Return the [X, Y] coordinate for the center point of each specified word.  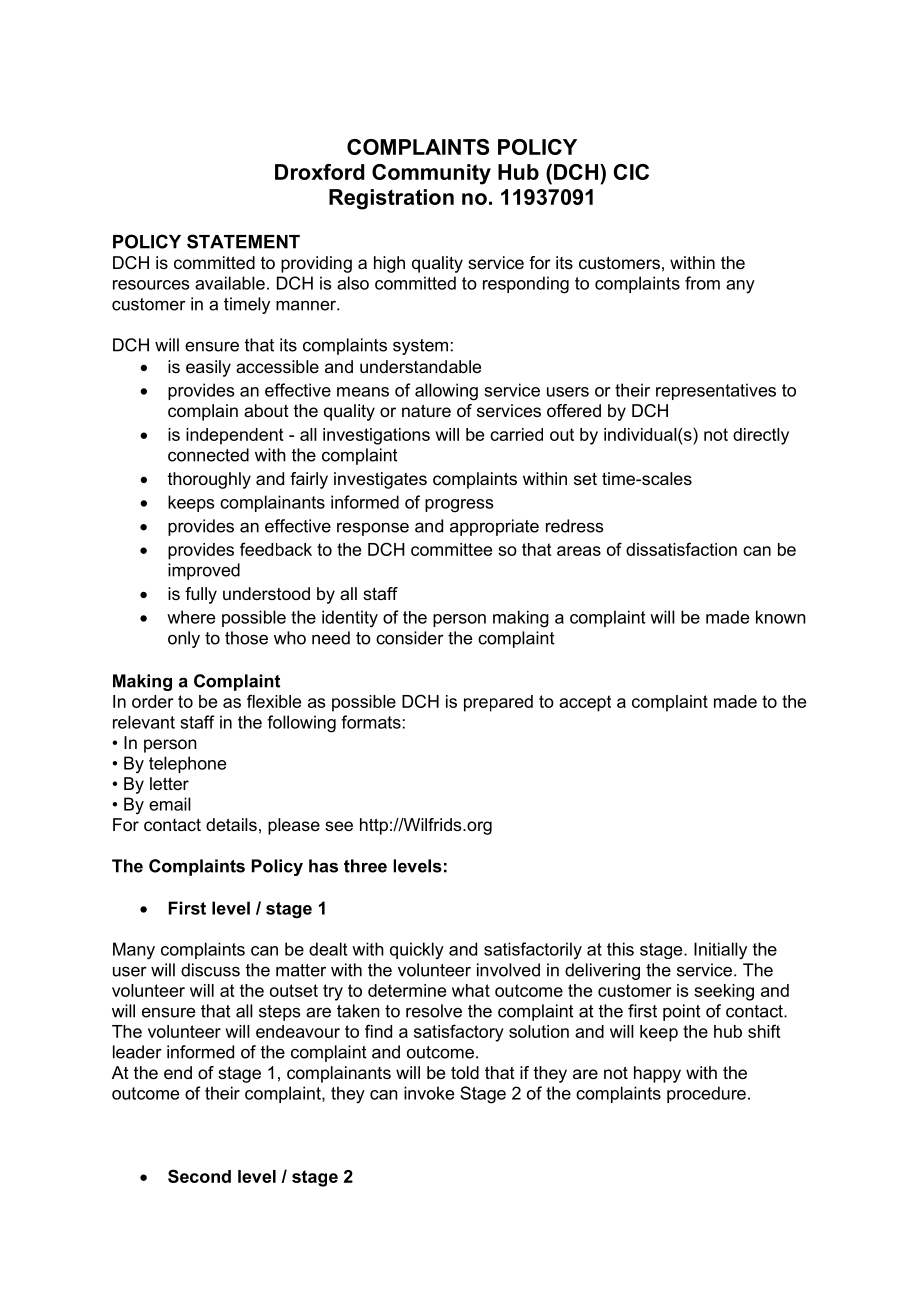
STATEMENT [243, 241]
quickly [417, 951]
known [781, 617]
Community [431, 174]
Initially [720, 951]
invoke [429, 1093]
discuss [210, 970]
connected [208, 455]
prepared [498, 703]
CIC [631, 172]
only [184, 639]
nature [426, 410]
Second [199, 1176]
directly [761, 436]
